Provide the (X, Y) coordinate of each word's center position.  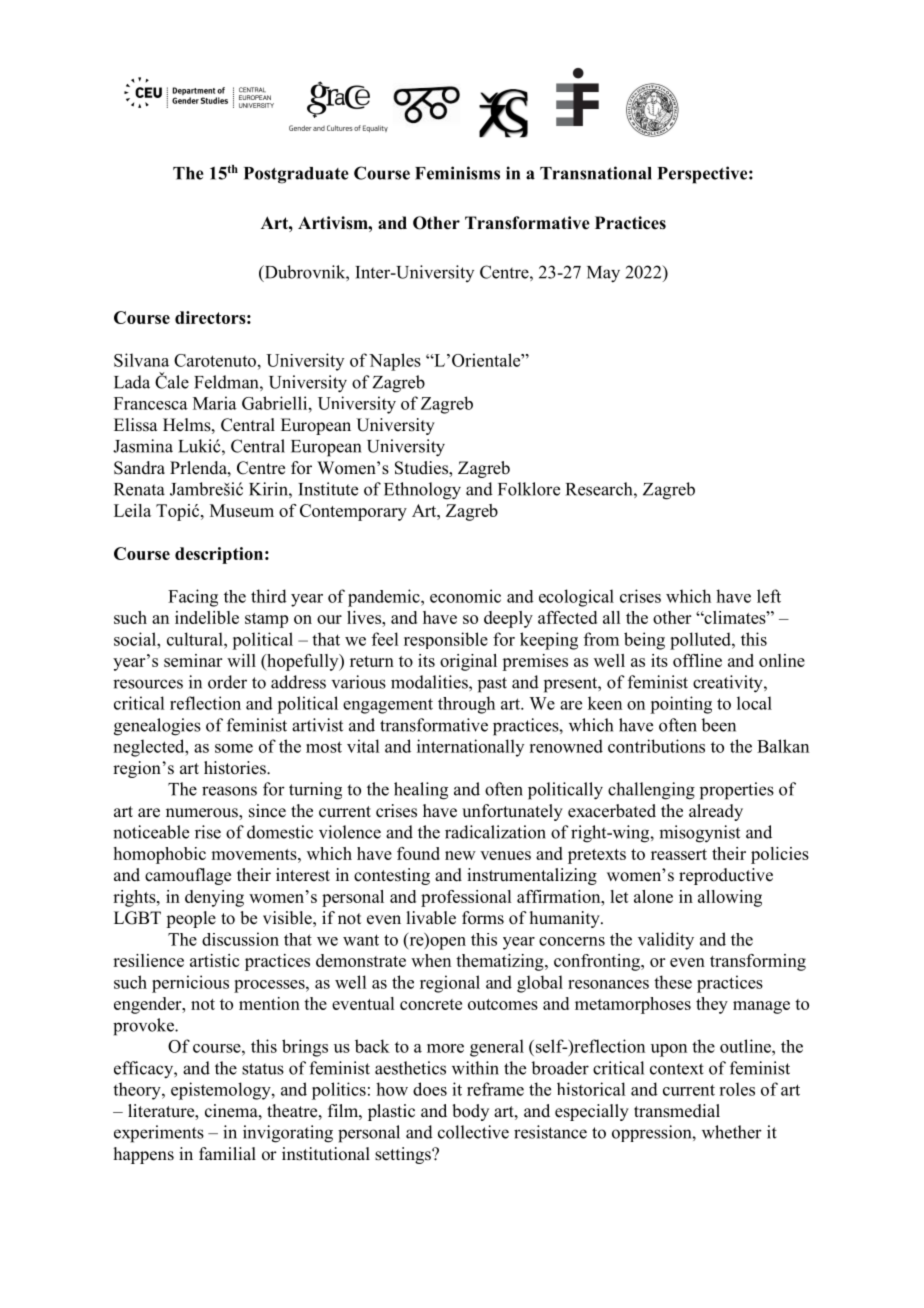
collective (473, 1132)
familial (227, 1153)
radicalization (495, 832)
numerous (203, 814)
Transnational (596, 173)
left (769, 596)
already (716, 812)
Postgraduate (296, 175)
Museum (242, 510)
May (603, 274)
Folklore (529, 489)
